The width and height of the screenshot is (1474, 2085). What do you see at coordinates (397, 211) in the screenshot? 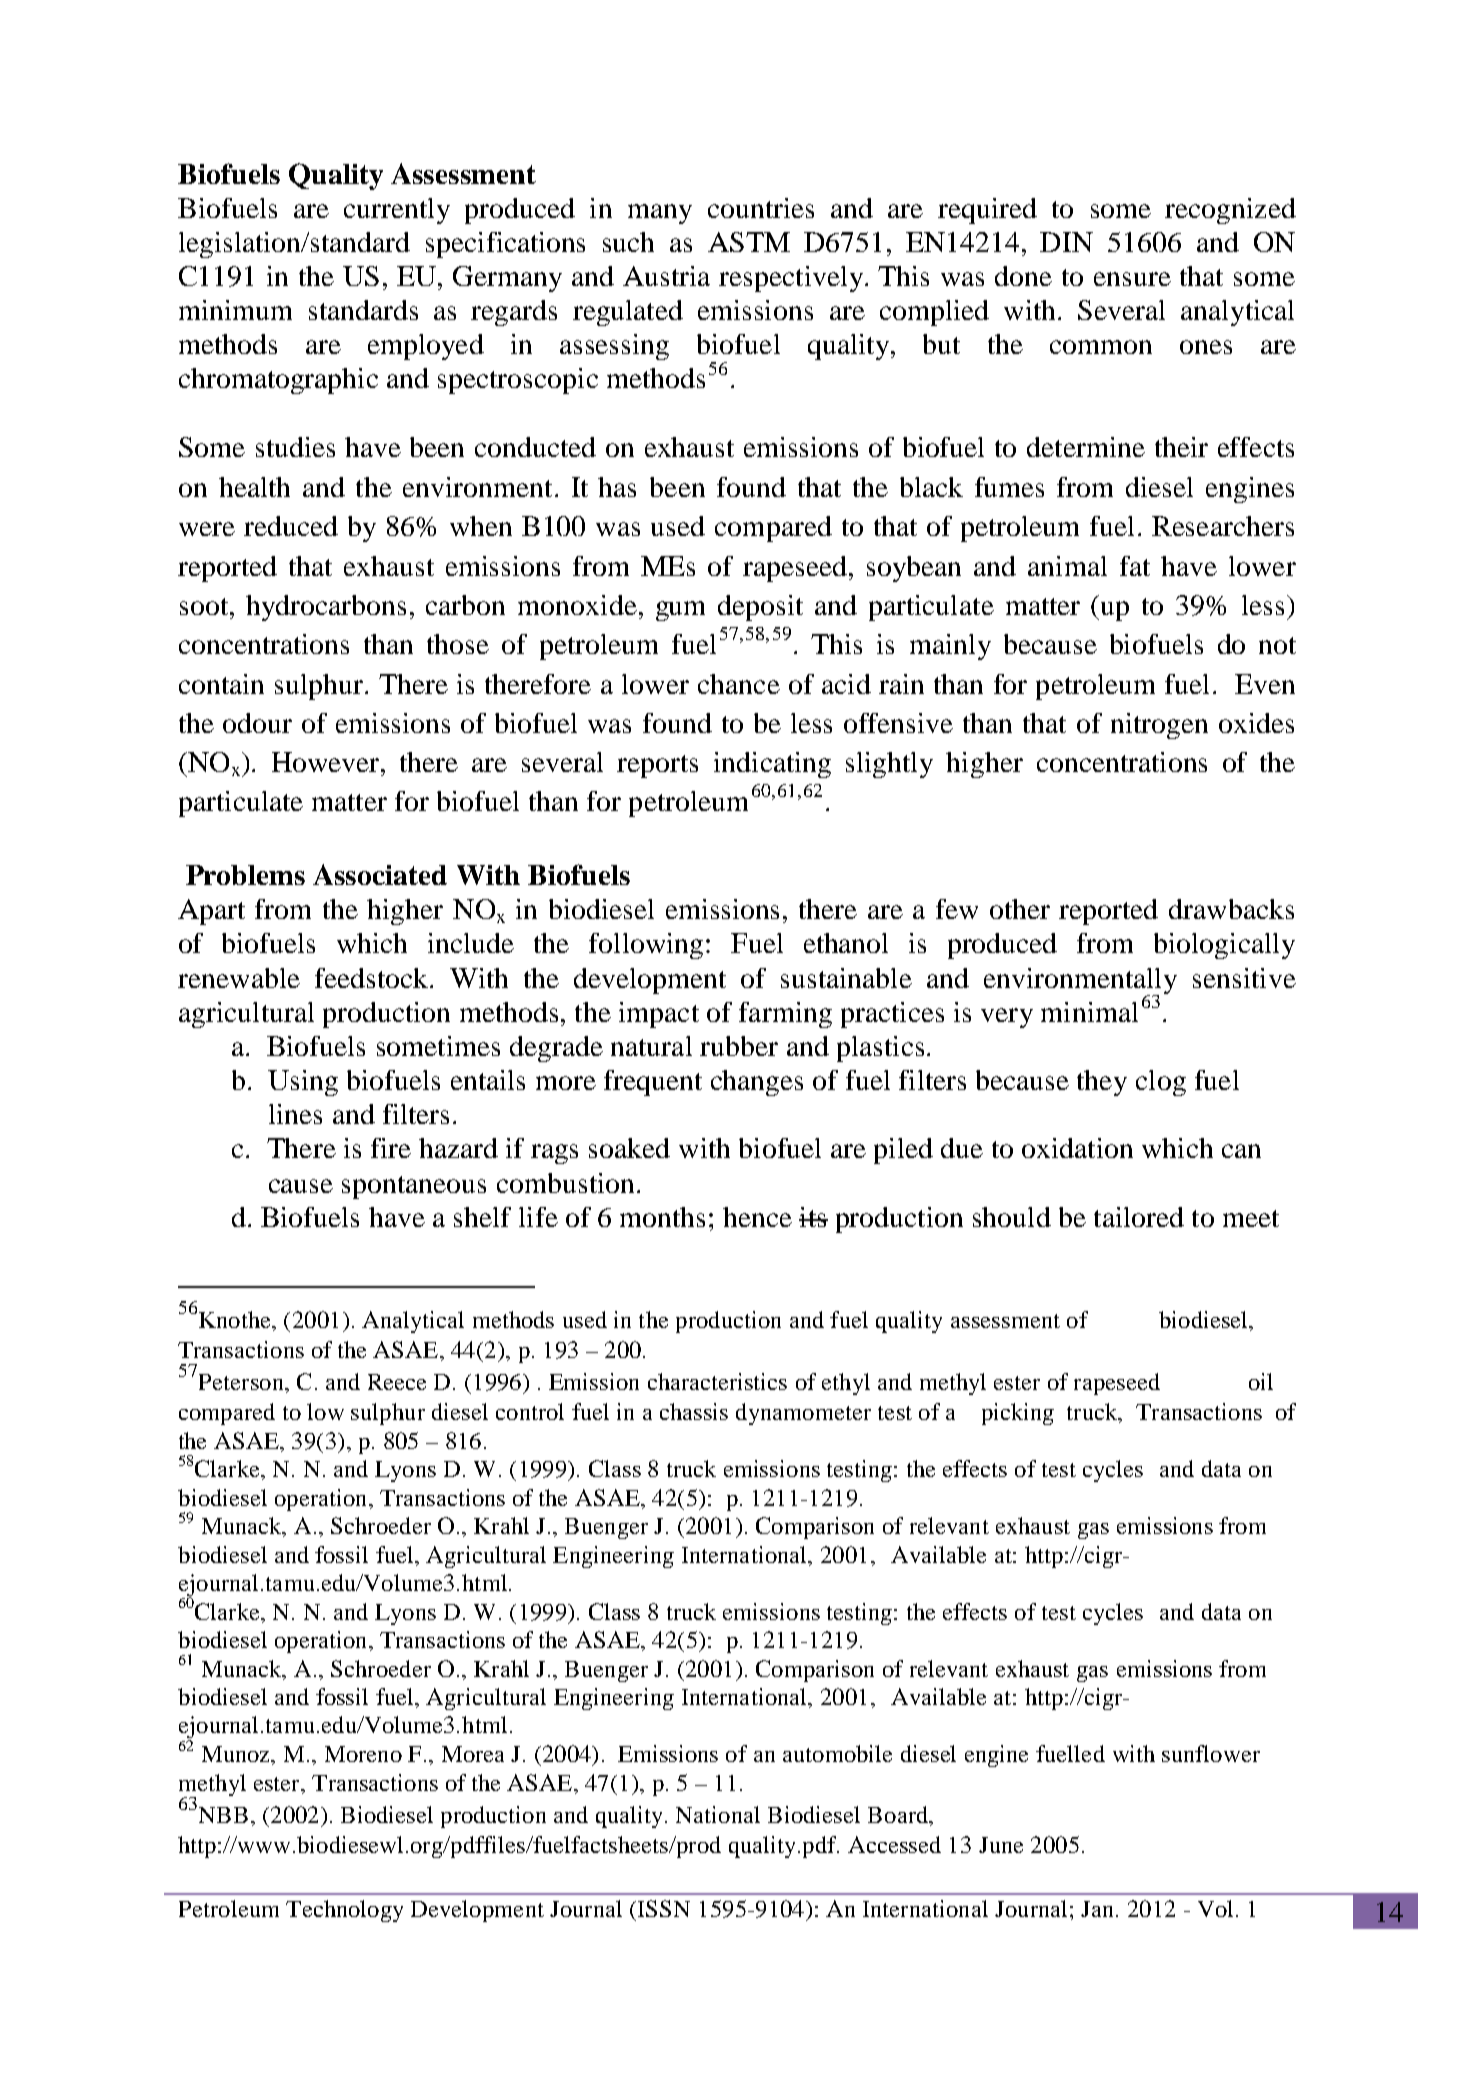
I see `currently` at bounding box center [397, 211].
